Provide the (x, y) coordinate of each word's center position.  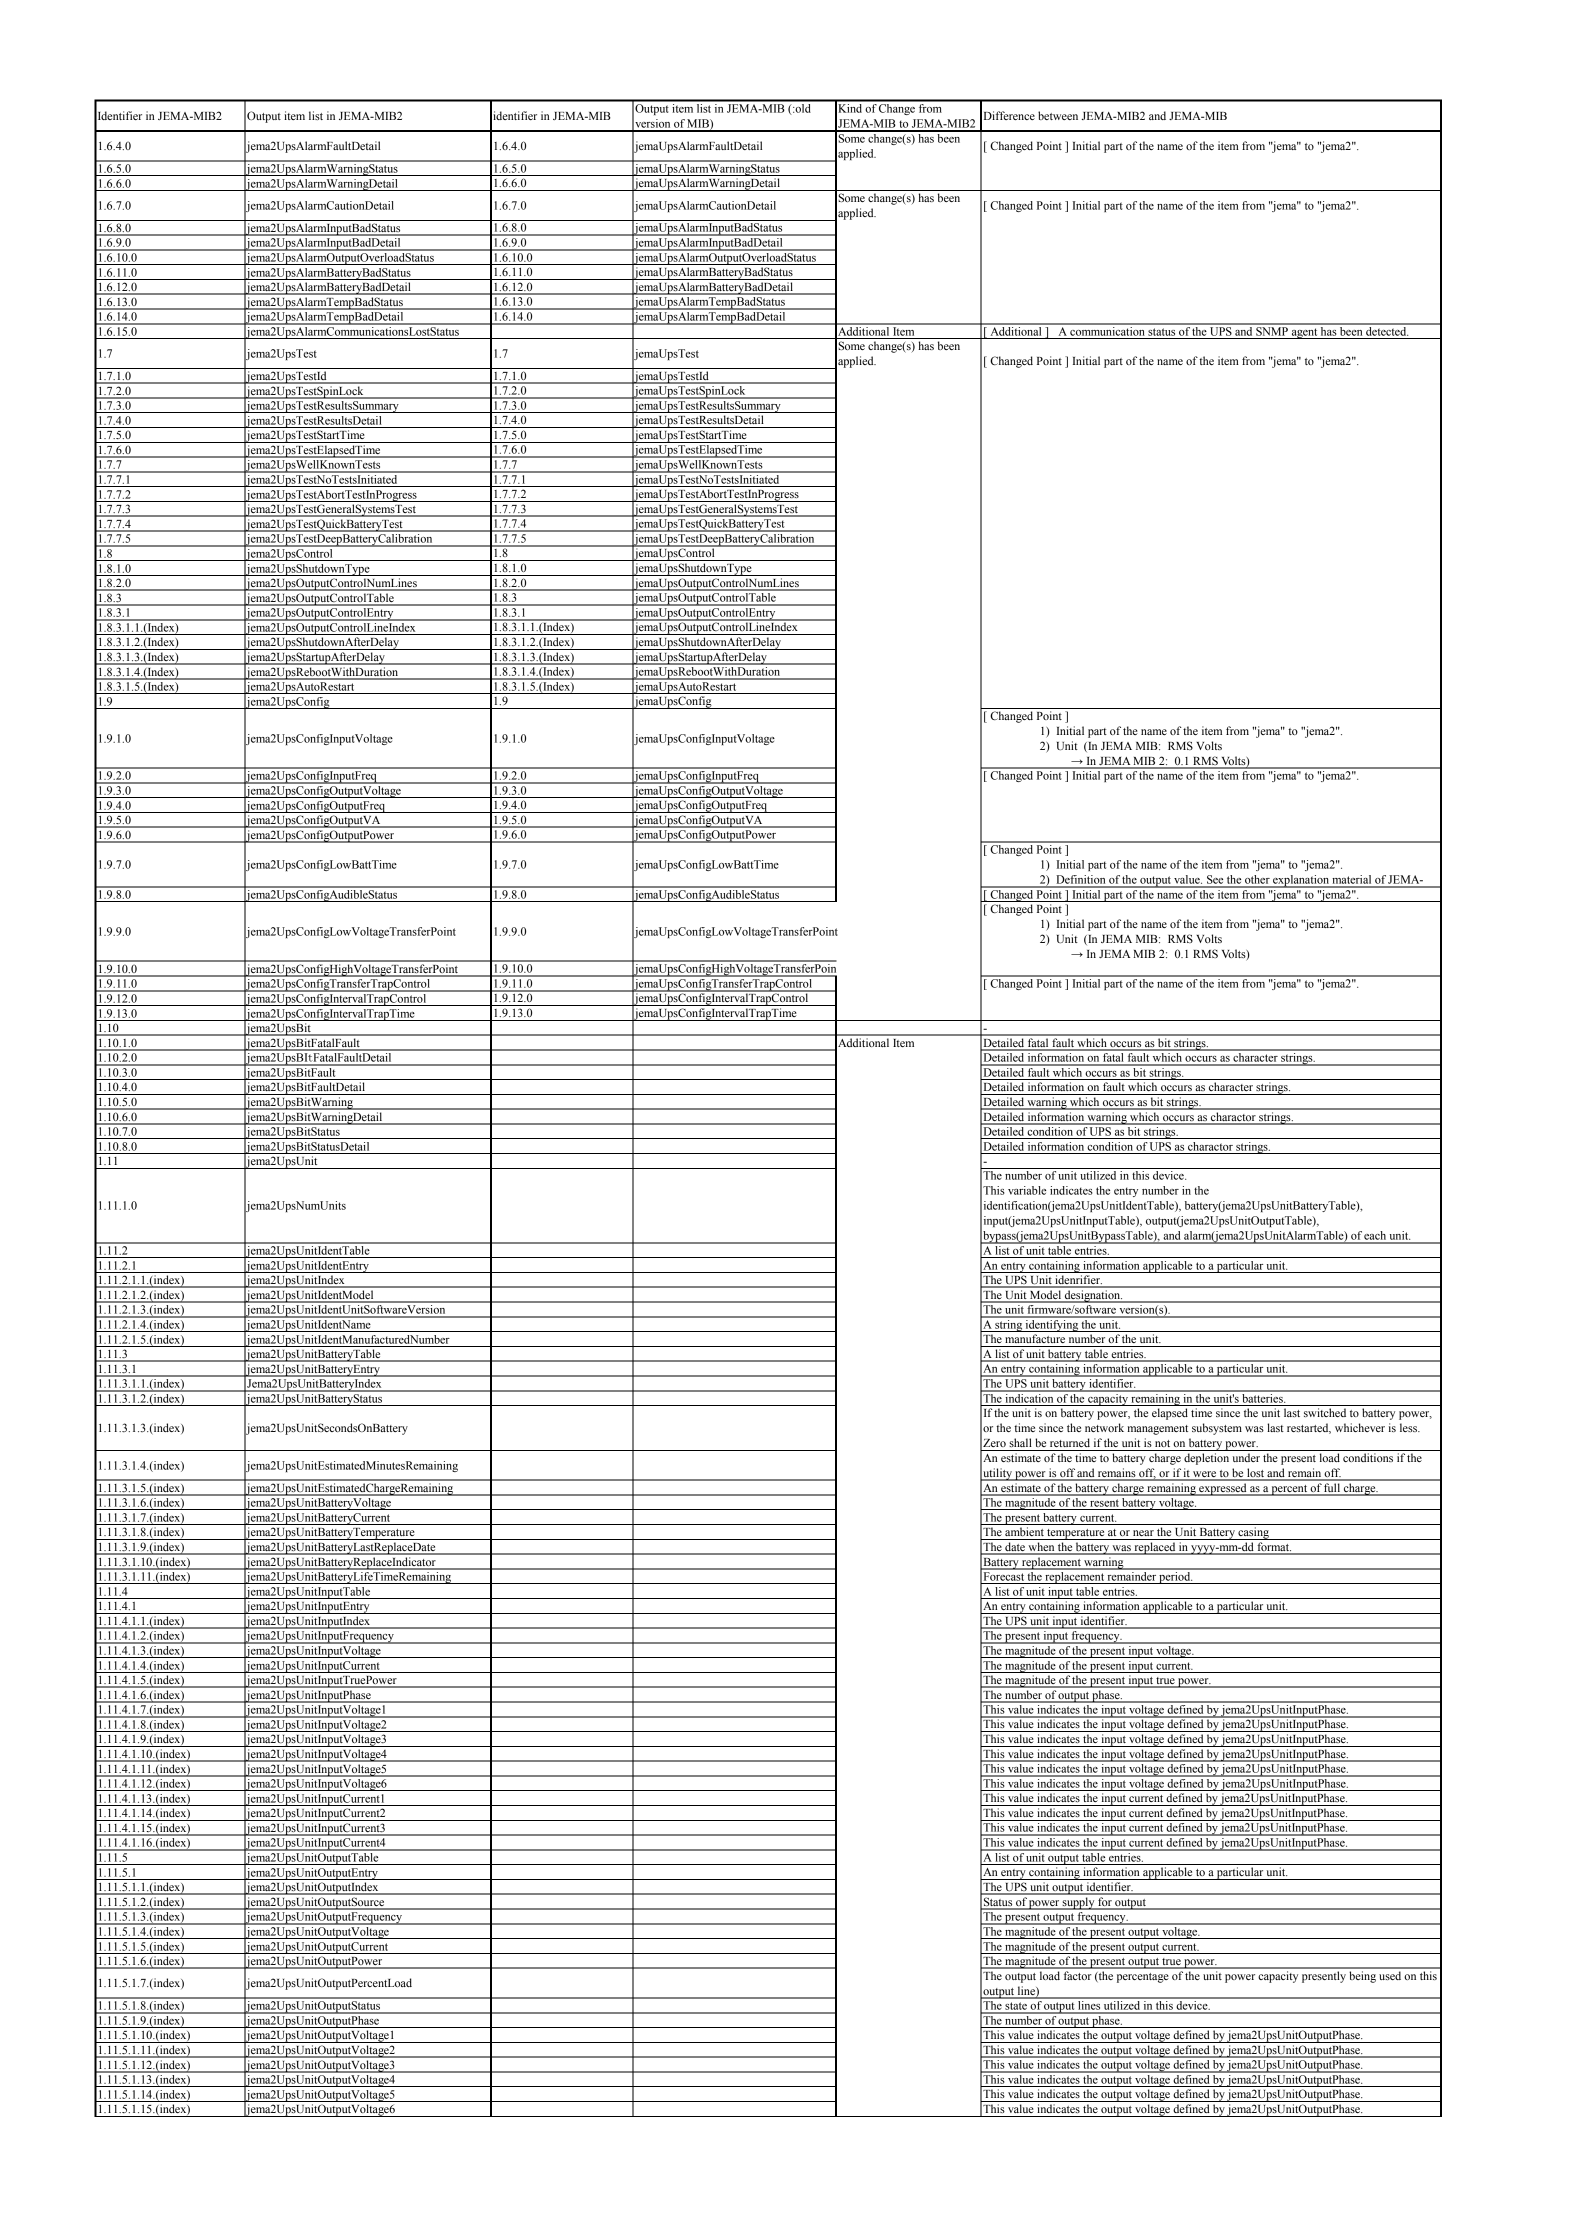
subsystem (1217, 1429)
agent (1304, 333)
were (1204, 1475)
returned (1070, 1442)
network (1104, 1427)
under (1246, 1457)
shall (1020, 1442)
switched (1325, 1412)
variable (1027, 1190)
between (1058, 115)
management (1158, 1430)
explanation (1301, 881)
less (1409, 1427)
